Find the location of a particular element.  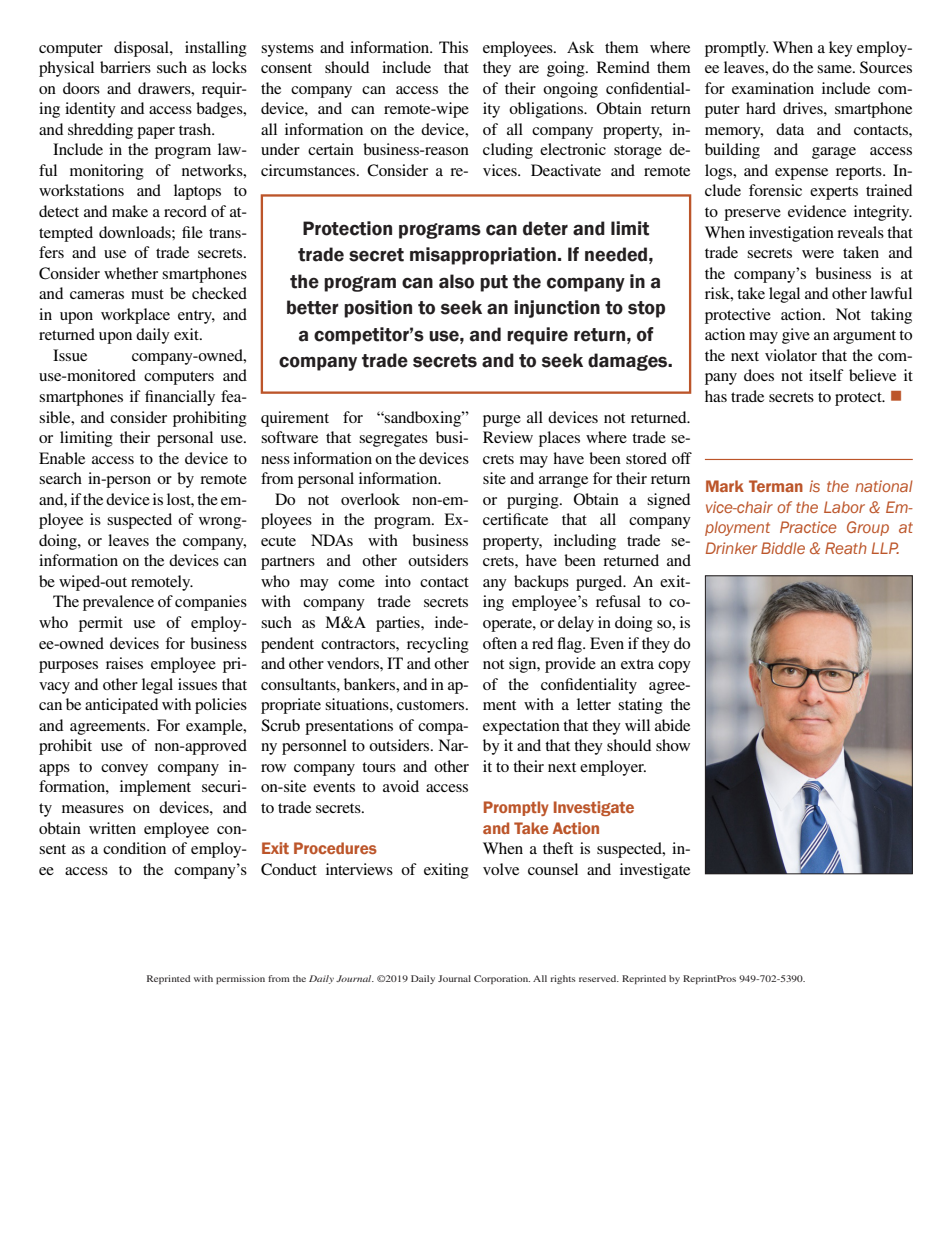

search is located at coordinates (60, 478).
